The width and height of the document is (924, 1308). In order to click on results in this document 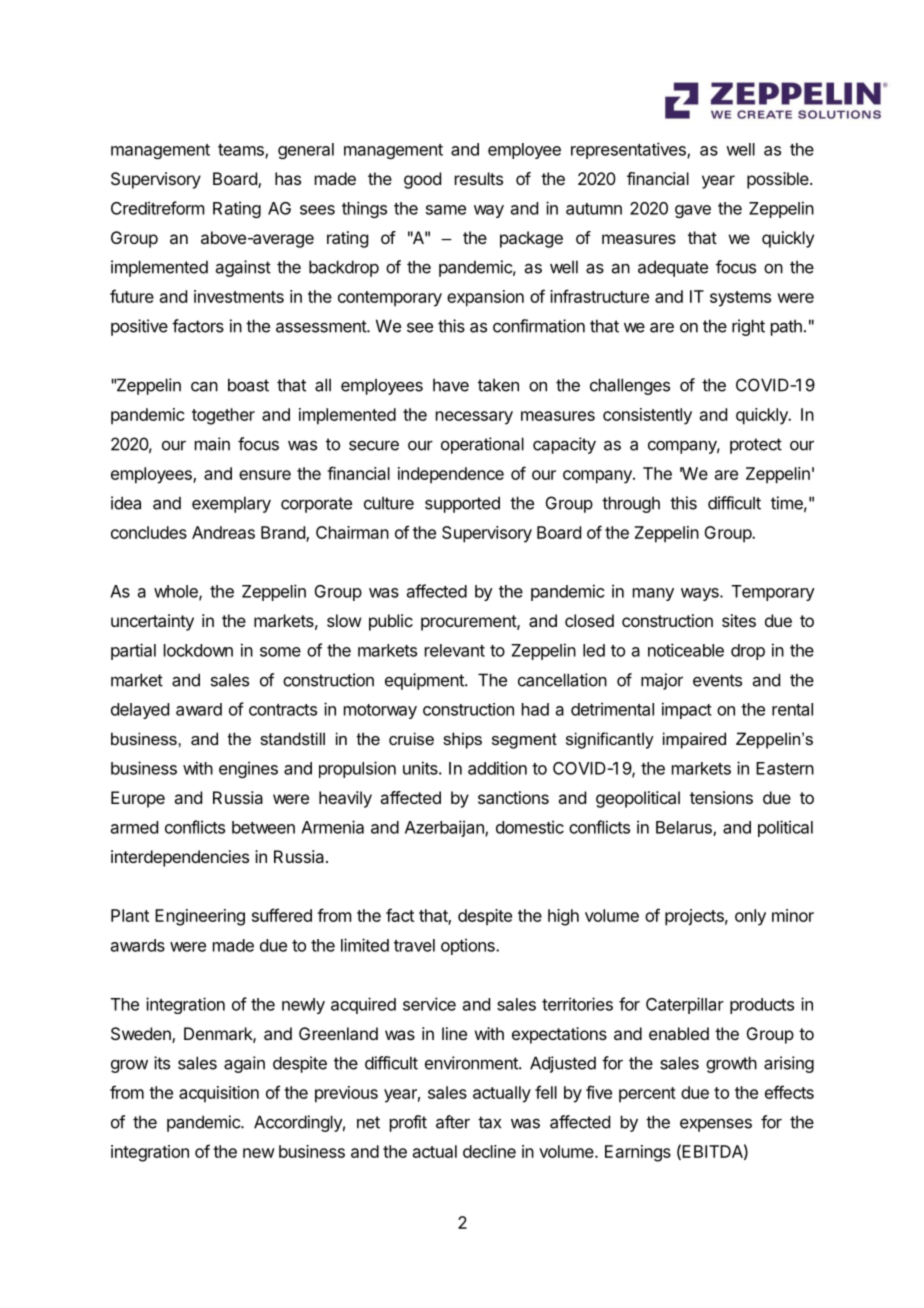, I will do `click(479, 178)`.
